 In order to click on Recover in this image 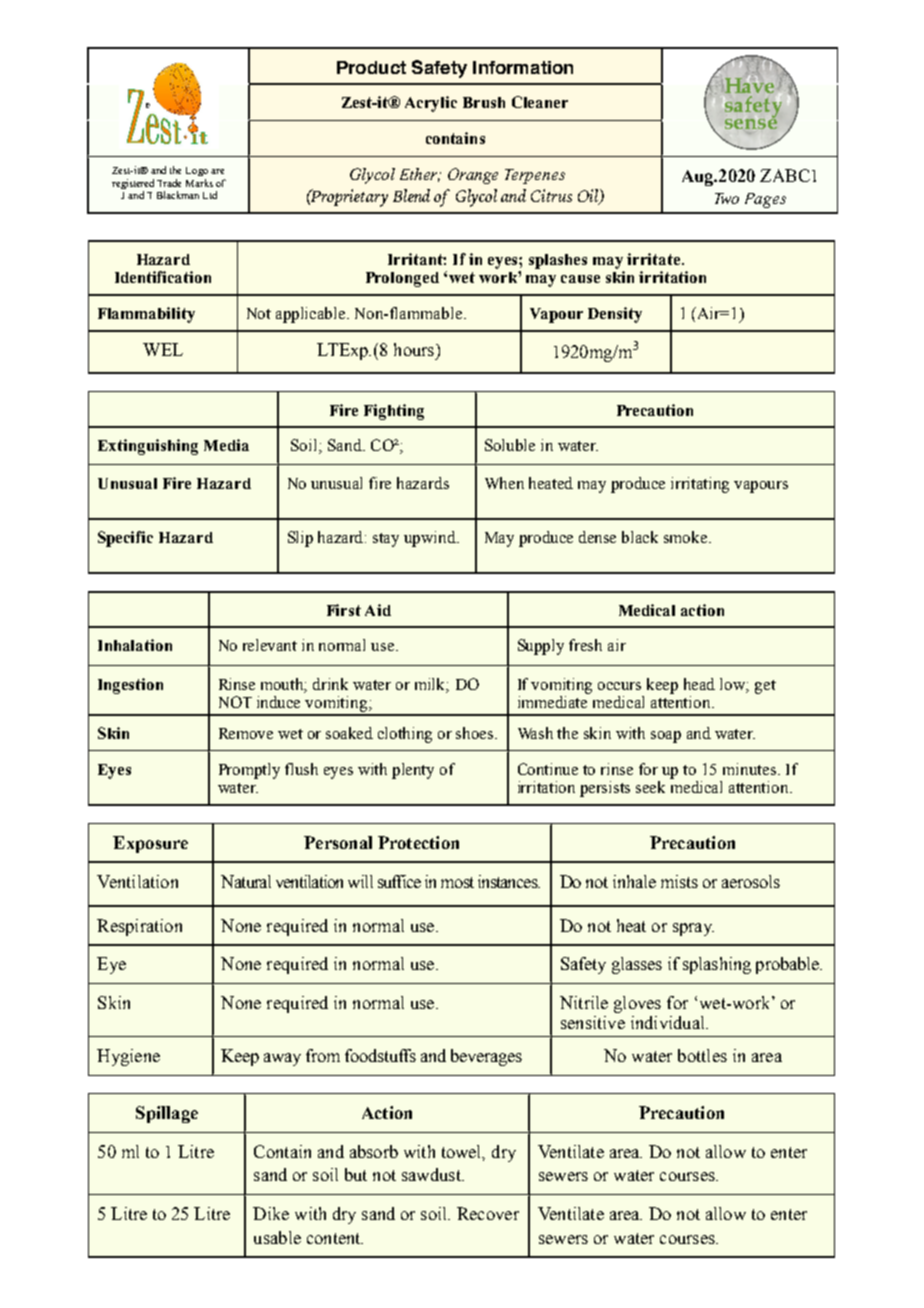, I will do `click(488, 1213)`.
